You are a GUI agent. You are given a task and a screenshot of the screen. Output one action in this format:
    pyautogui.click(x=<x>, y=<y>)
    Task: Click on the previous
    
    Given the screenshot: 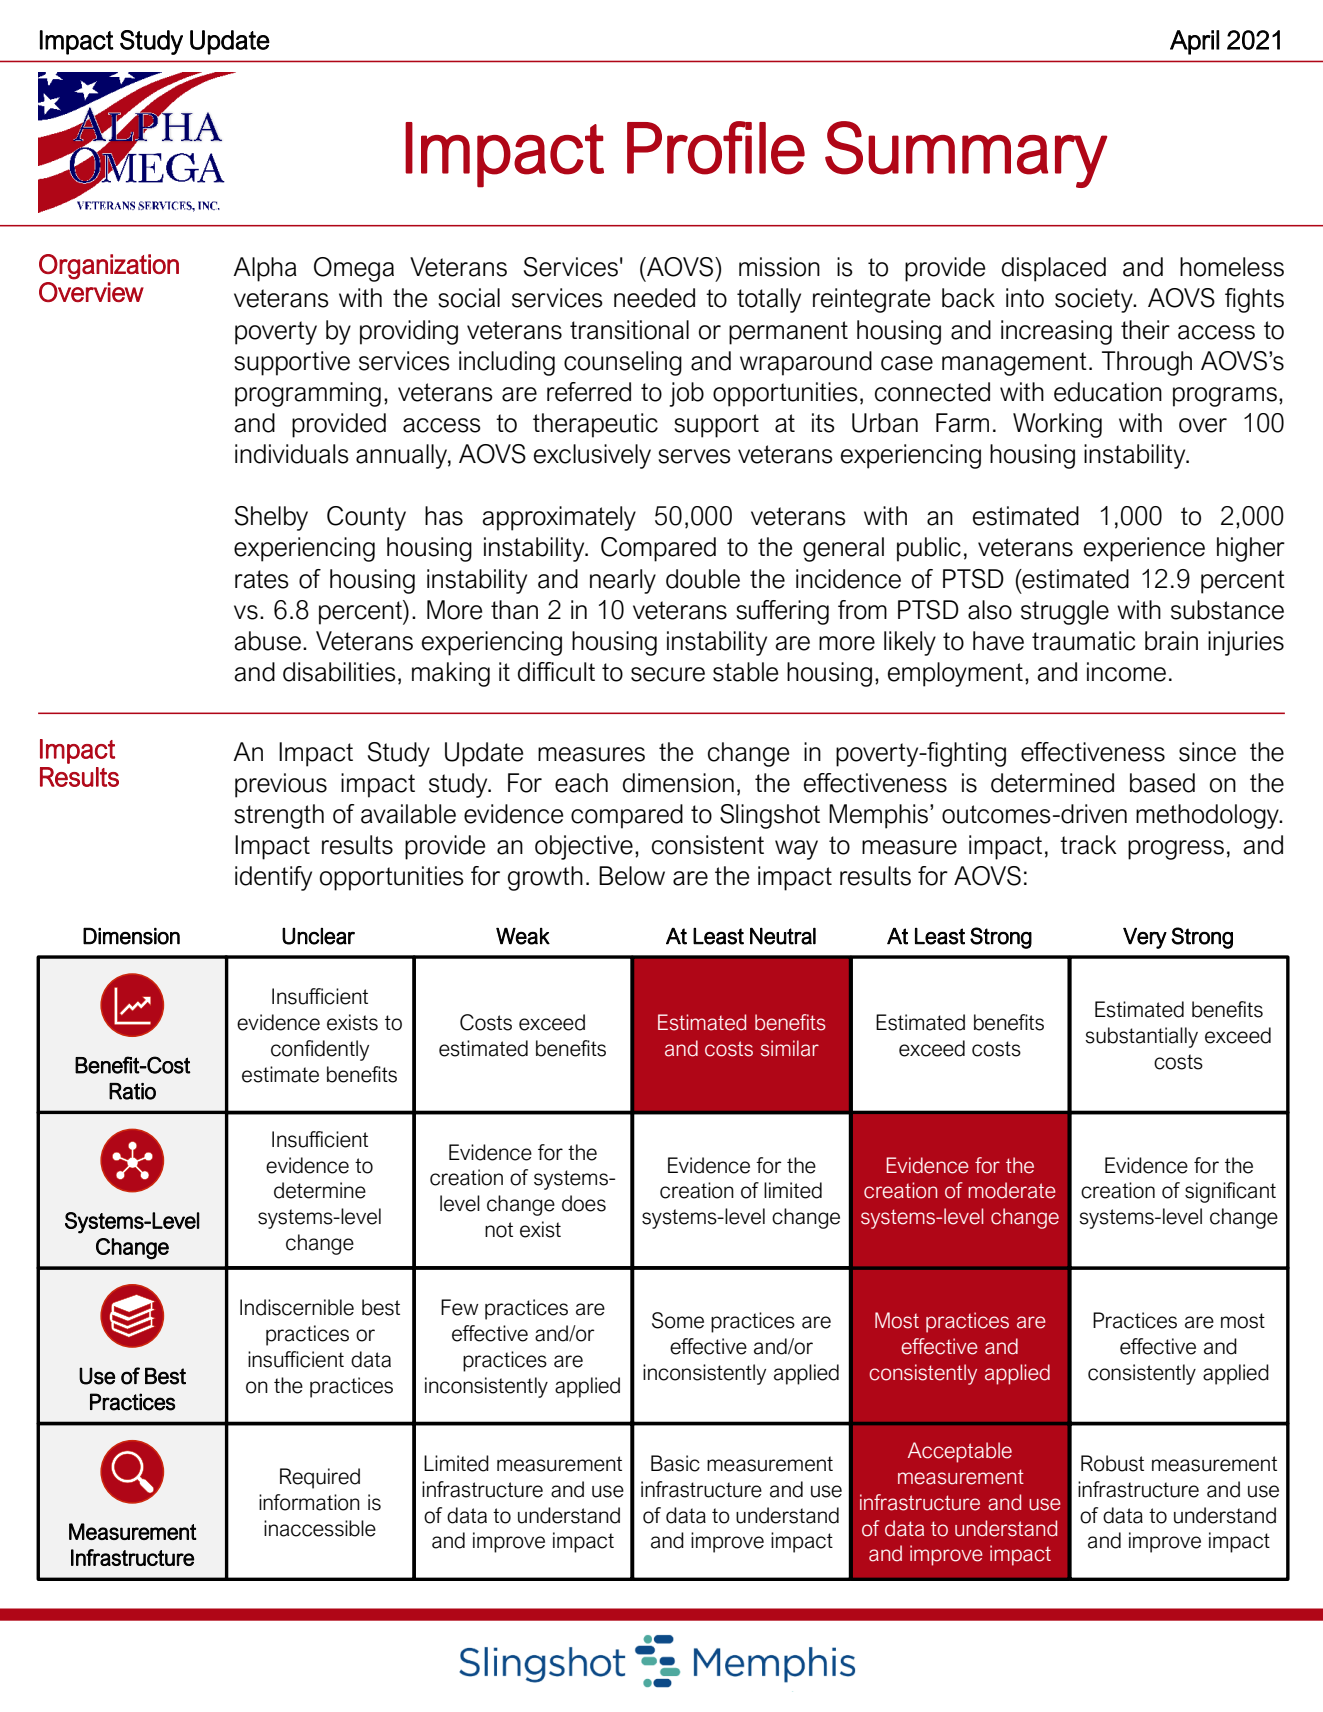 What is the action you would take?
    pyautogui.click(x=281, y=785)
